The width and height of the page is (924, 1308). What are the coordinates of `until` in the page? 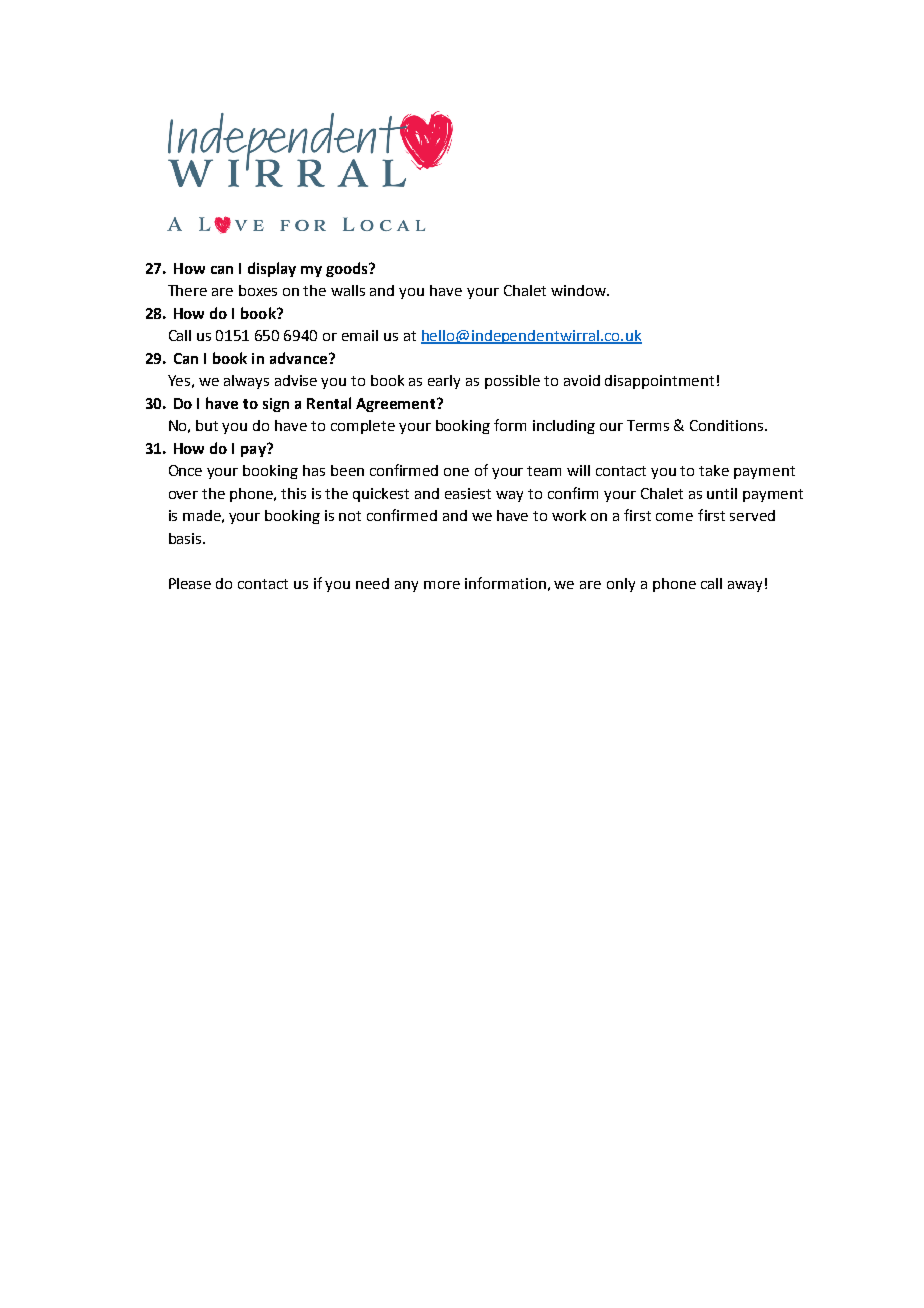 It's located at (722, 493).
